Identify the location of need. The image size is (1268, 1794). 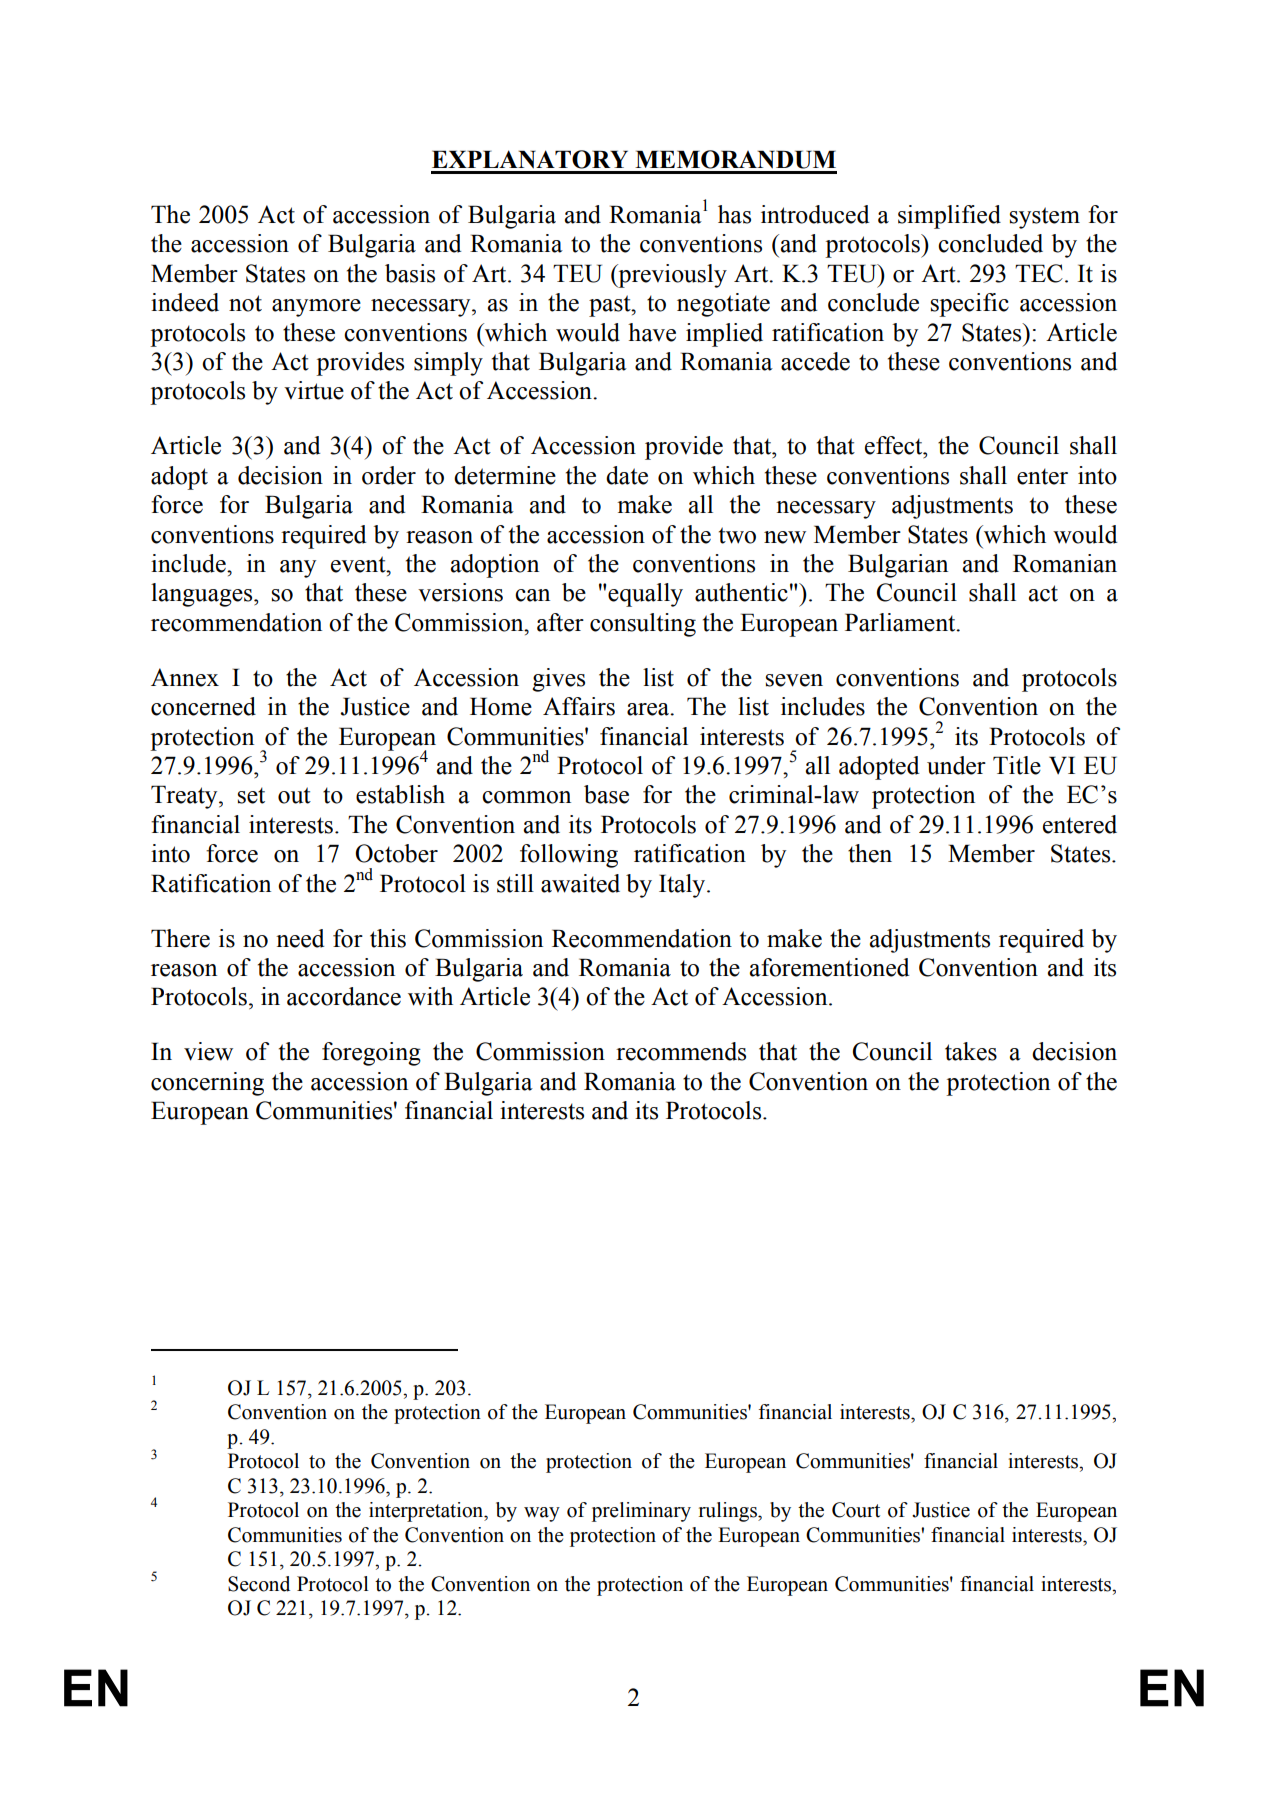
(300, 938).
